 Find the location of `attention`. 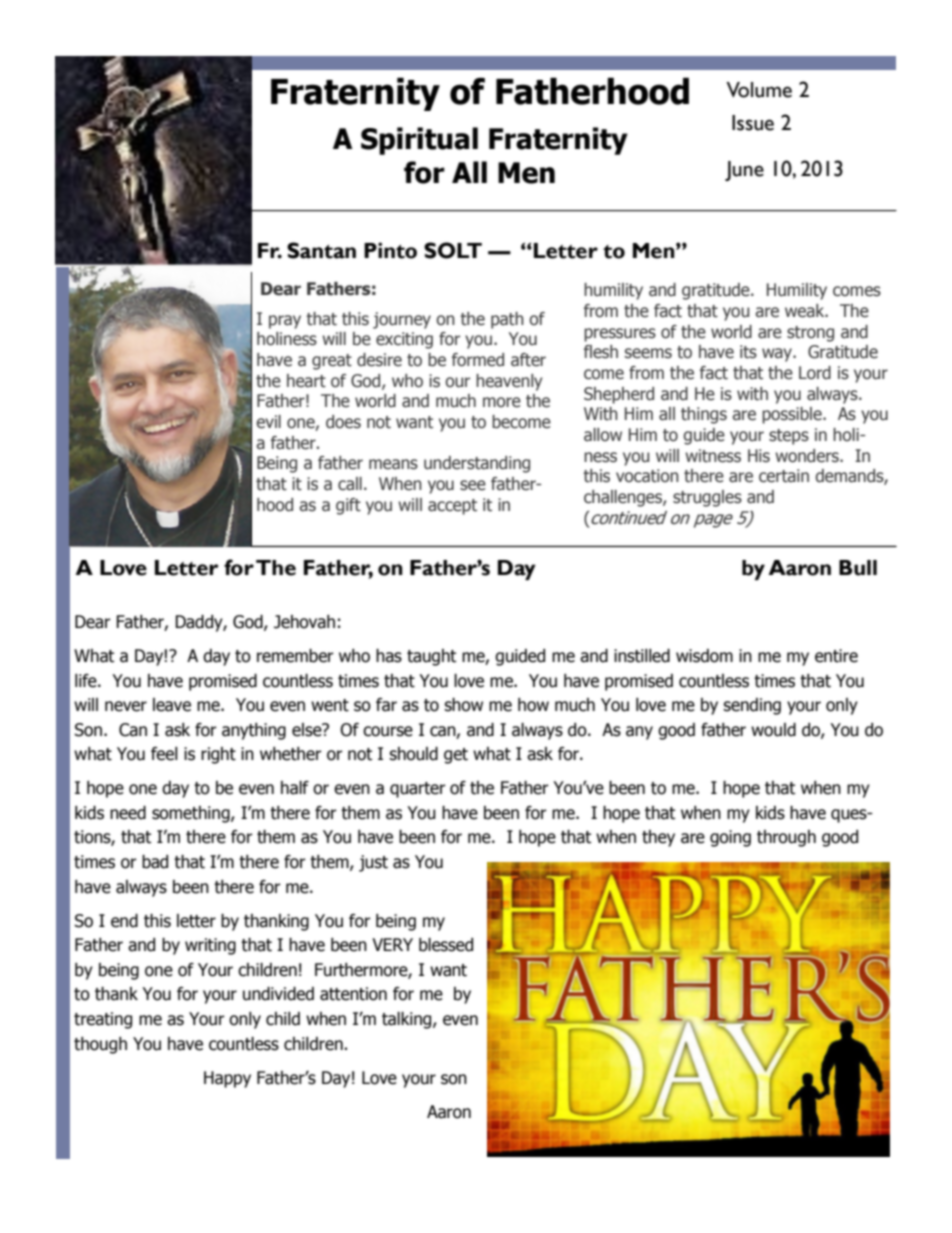

attention is located at coordinates (353, 994).
